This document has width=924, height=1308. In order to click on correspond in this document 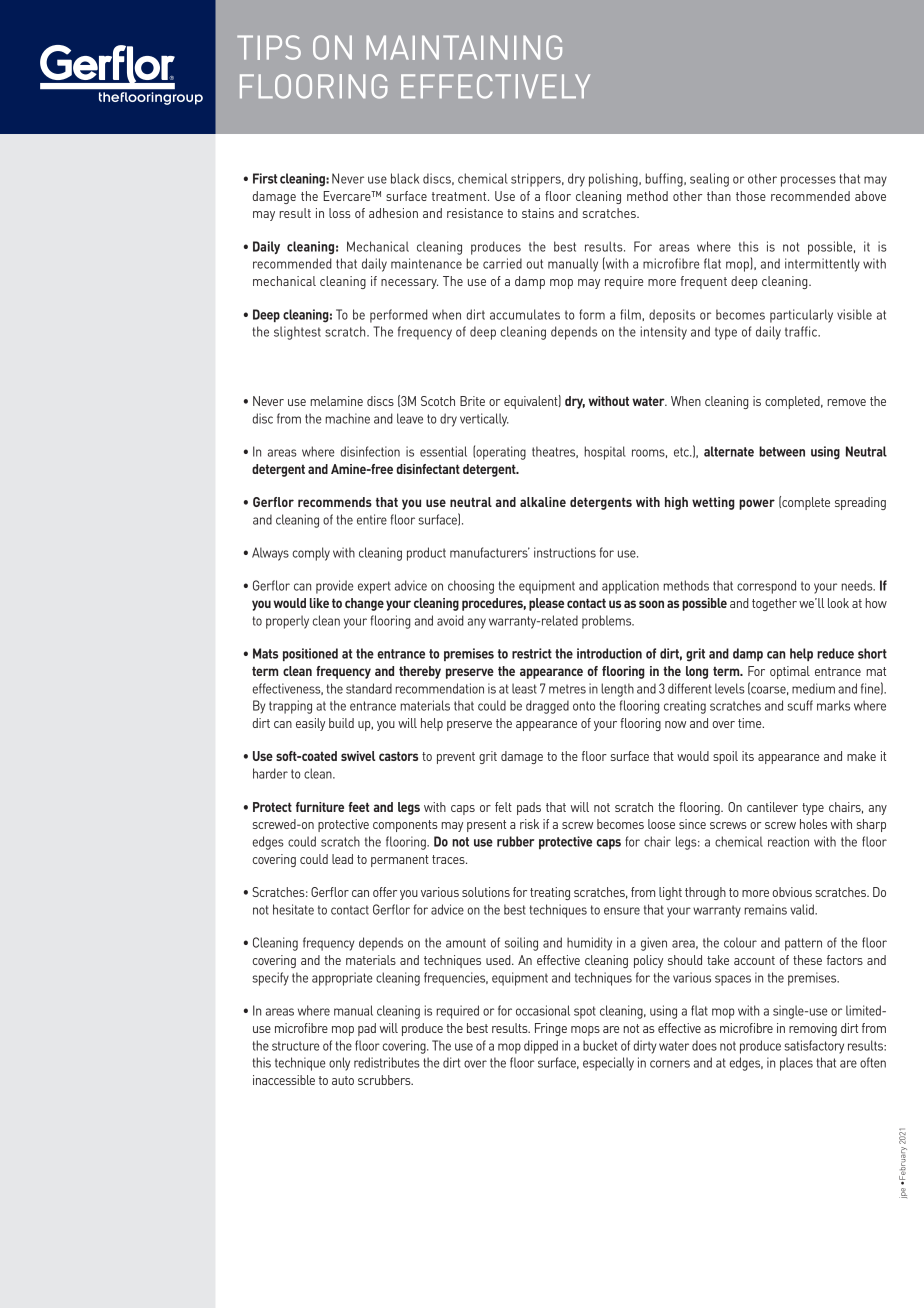, I will do `click(766, 587)`.
